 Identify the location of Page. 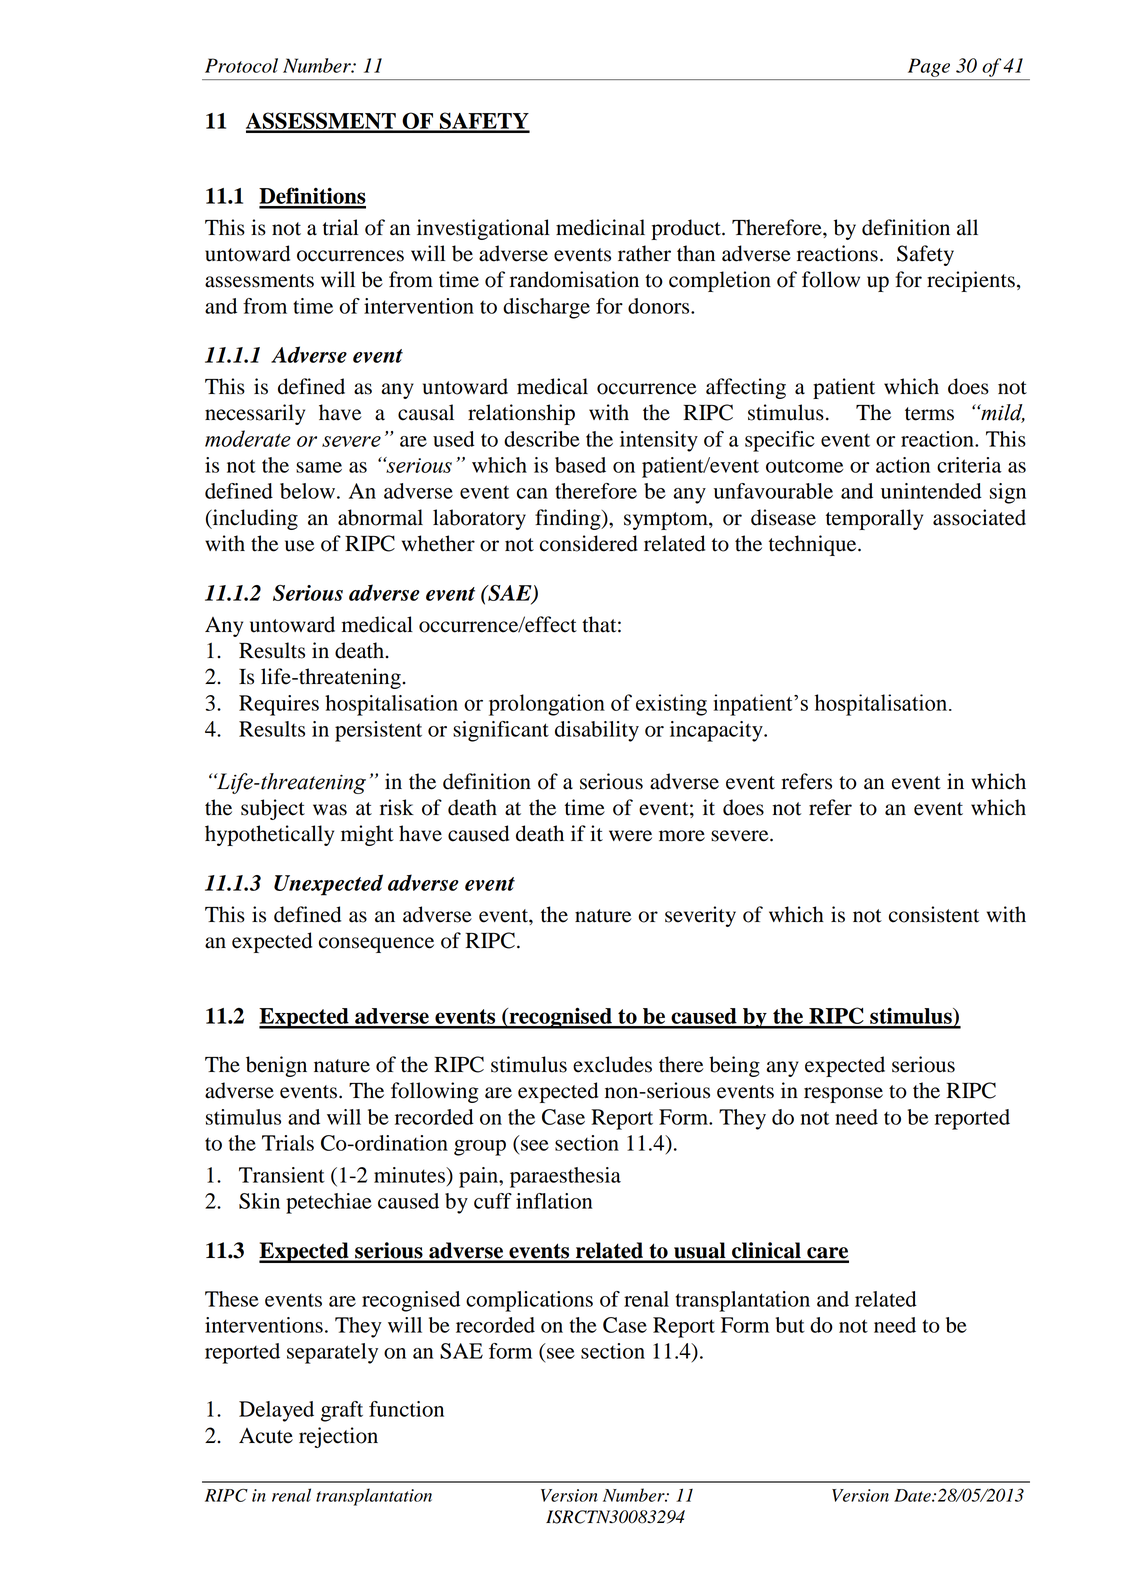
(929, 67).
